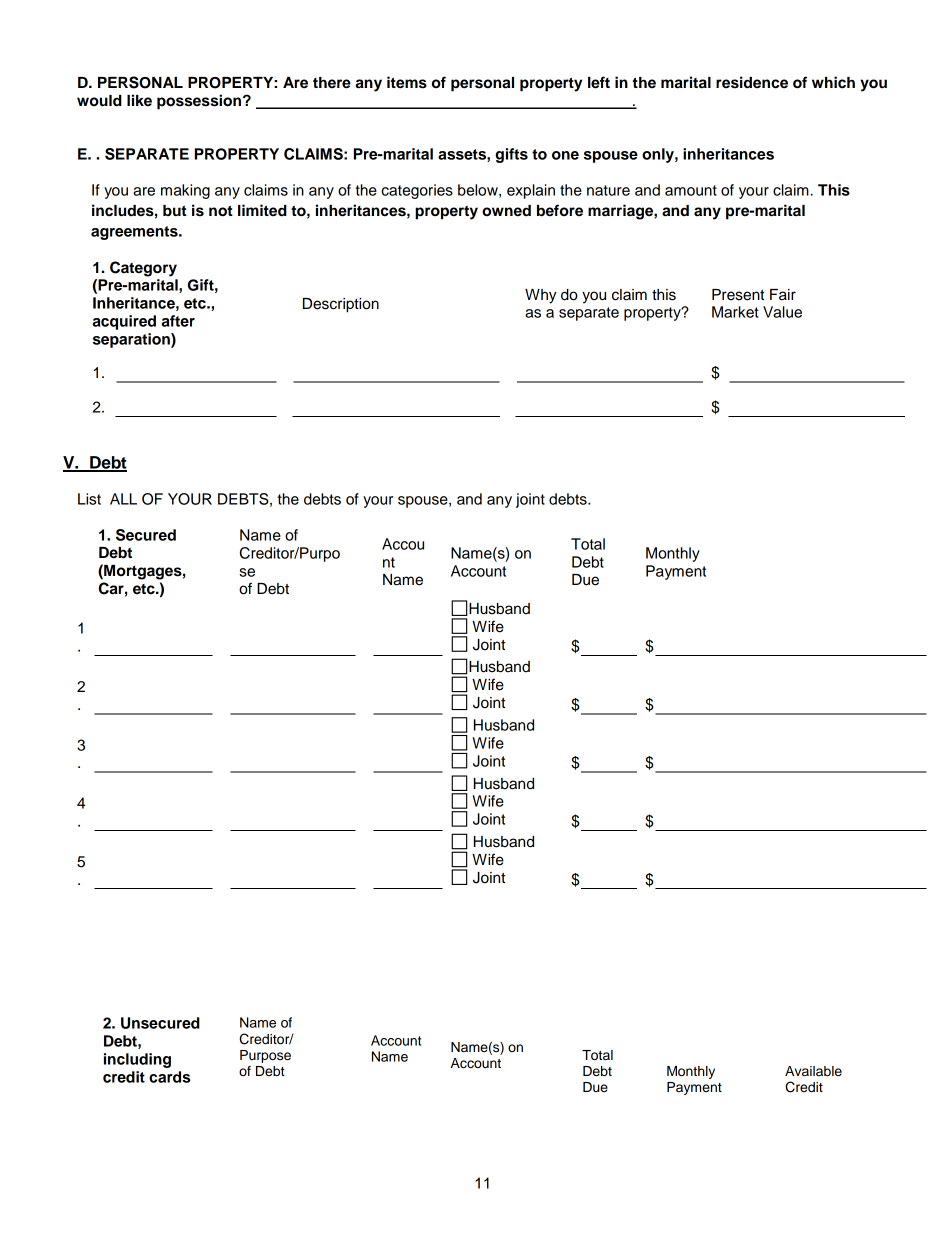  I want to click on ALL, so click(123, 499).
